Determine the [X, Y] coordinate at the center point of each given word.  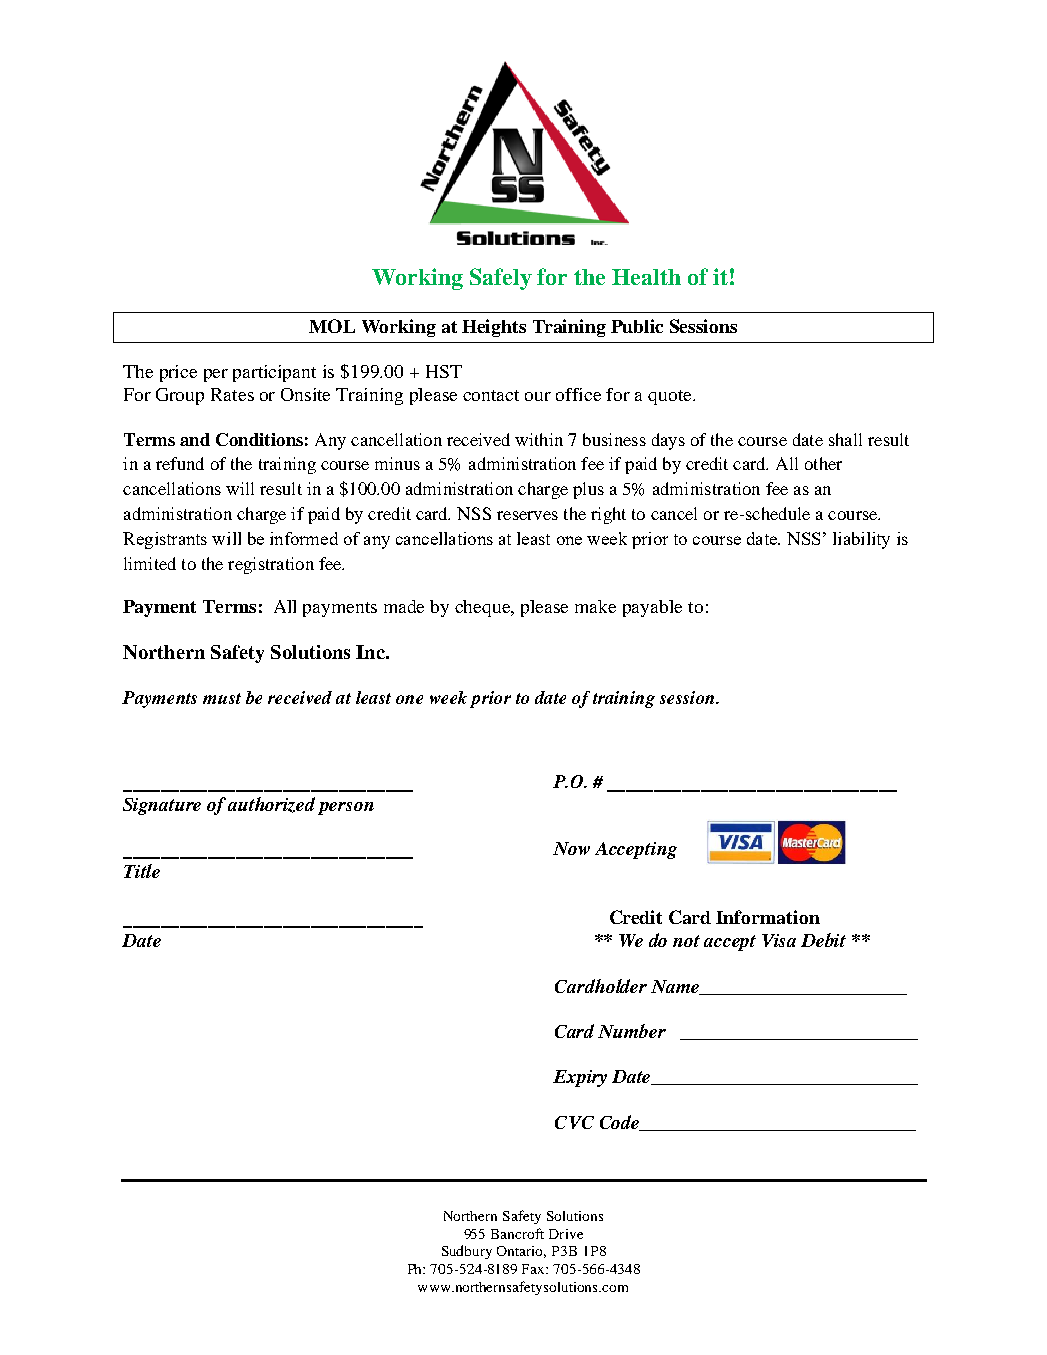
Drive [566, 1234]
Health [646, 277]
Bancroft [517, 1233]
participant [274, 373]
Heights [494, 328]
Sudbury [467, 1252]
